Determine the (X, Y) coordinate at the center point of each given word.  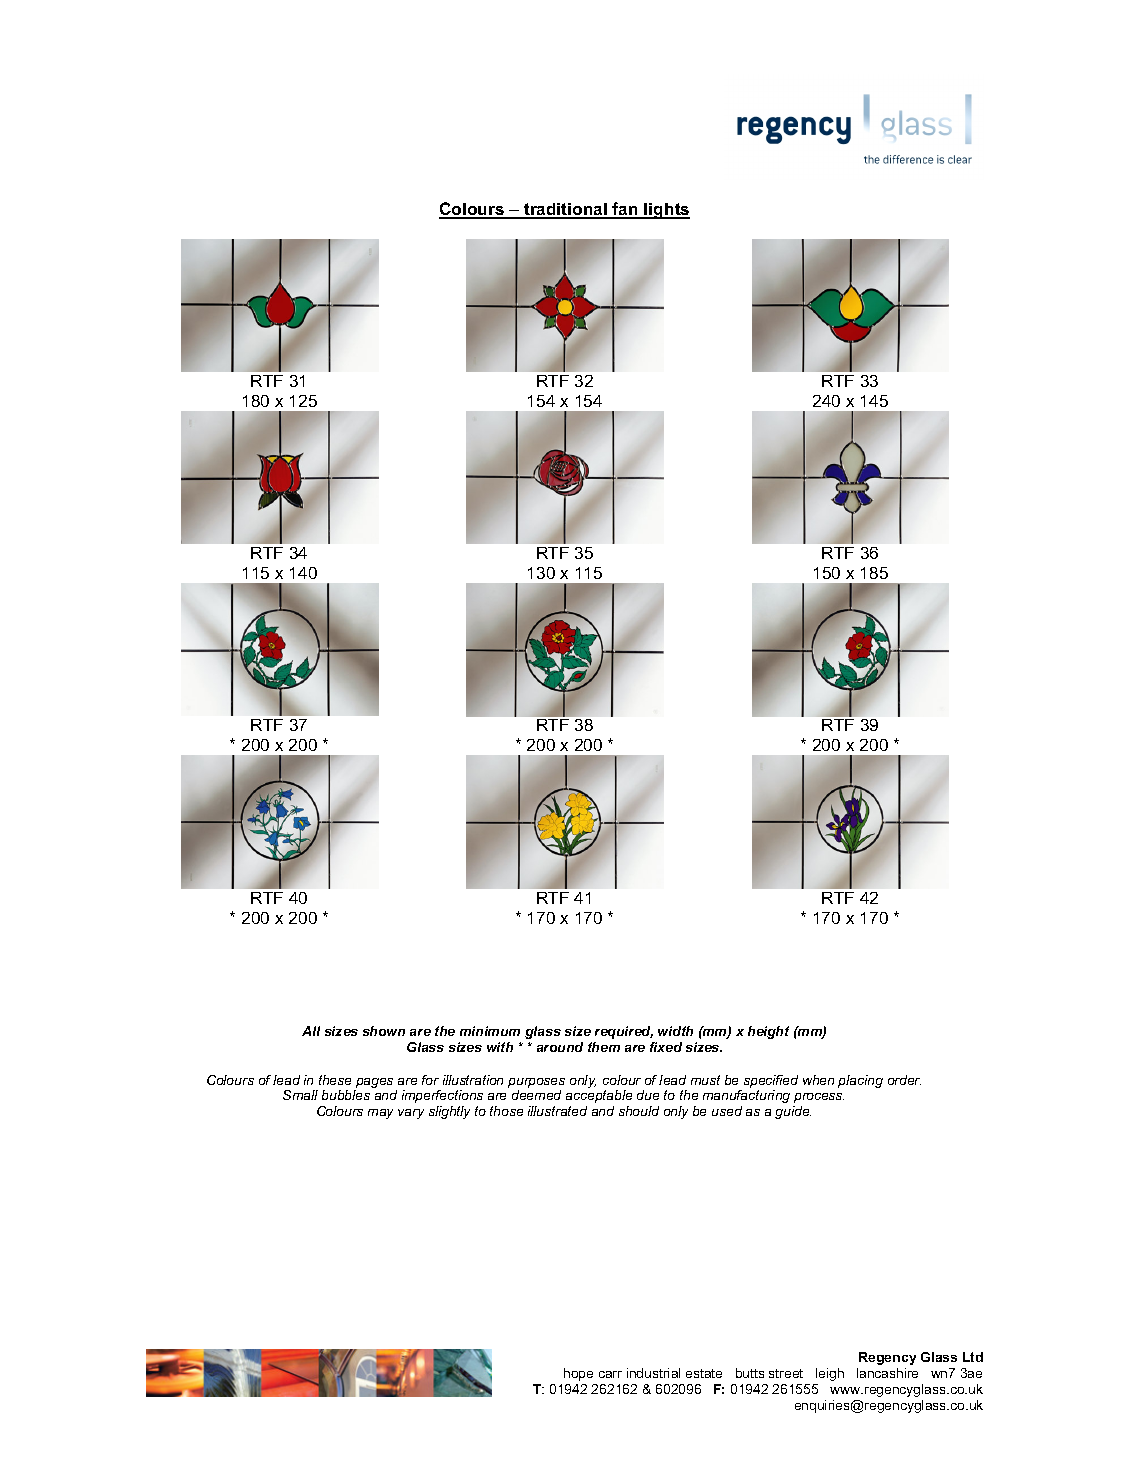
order (904, 1080)
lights (666, 211)
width (675, 1031)
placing (860, 1081)
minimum (490, 1031)
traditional (565, 210)
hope (578, 1374)
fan (625, 210)
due (648, 1095)
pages (374, 1083)
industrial (653, 1373)
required (624, 1032)
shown (384, 1031)
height (768, 1032)
